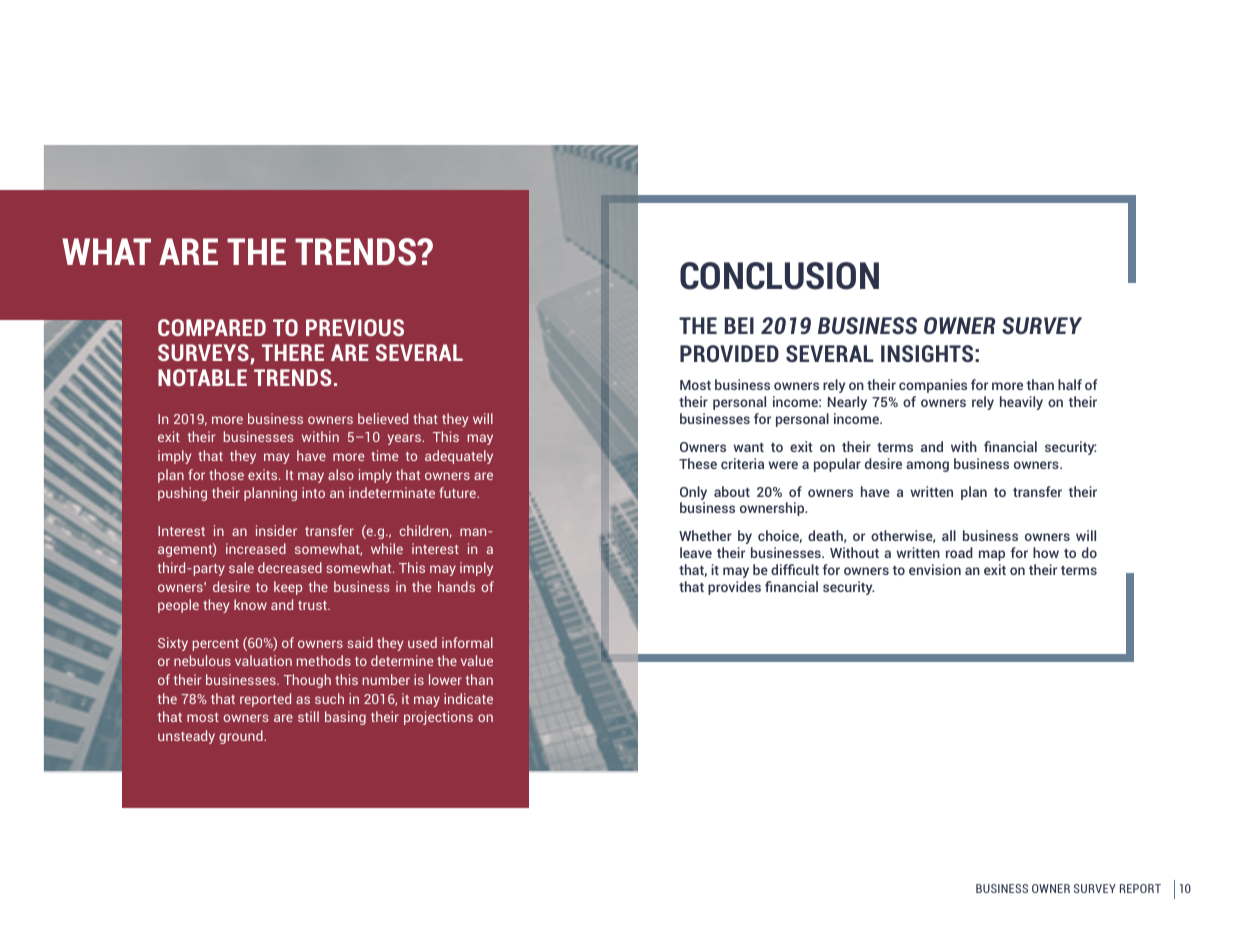 The width and height of the screenshot is (1233, 952). What do you see at coordinates (308, 716) in the screenshot?
I see `still` at bounding box center [308, 716].
